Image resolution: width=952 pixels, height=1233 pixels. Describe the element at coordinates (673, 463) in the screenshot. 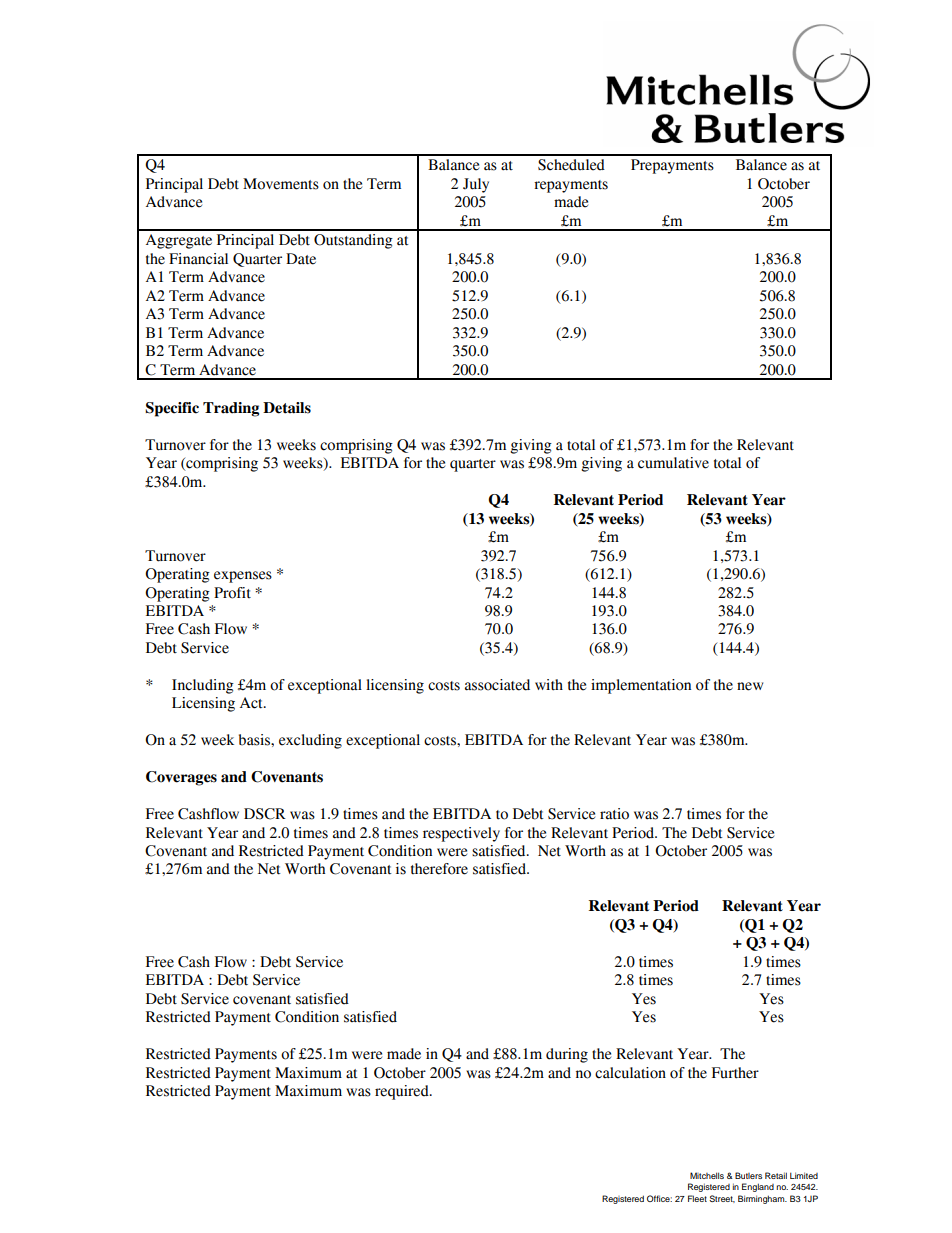

I see `cumulative` at that location.
